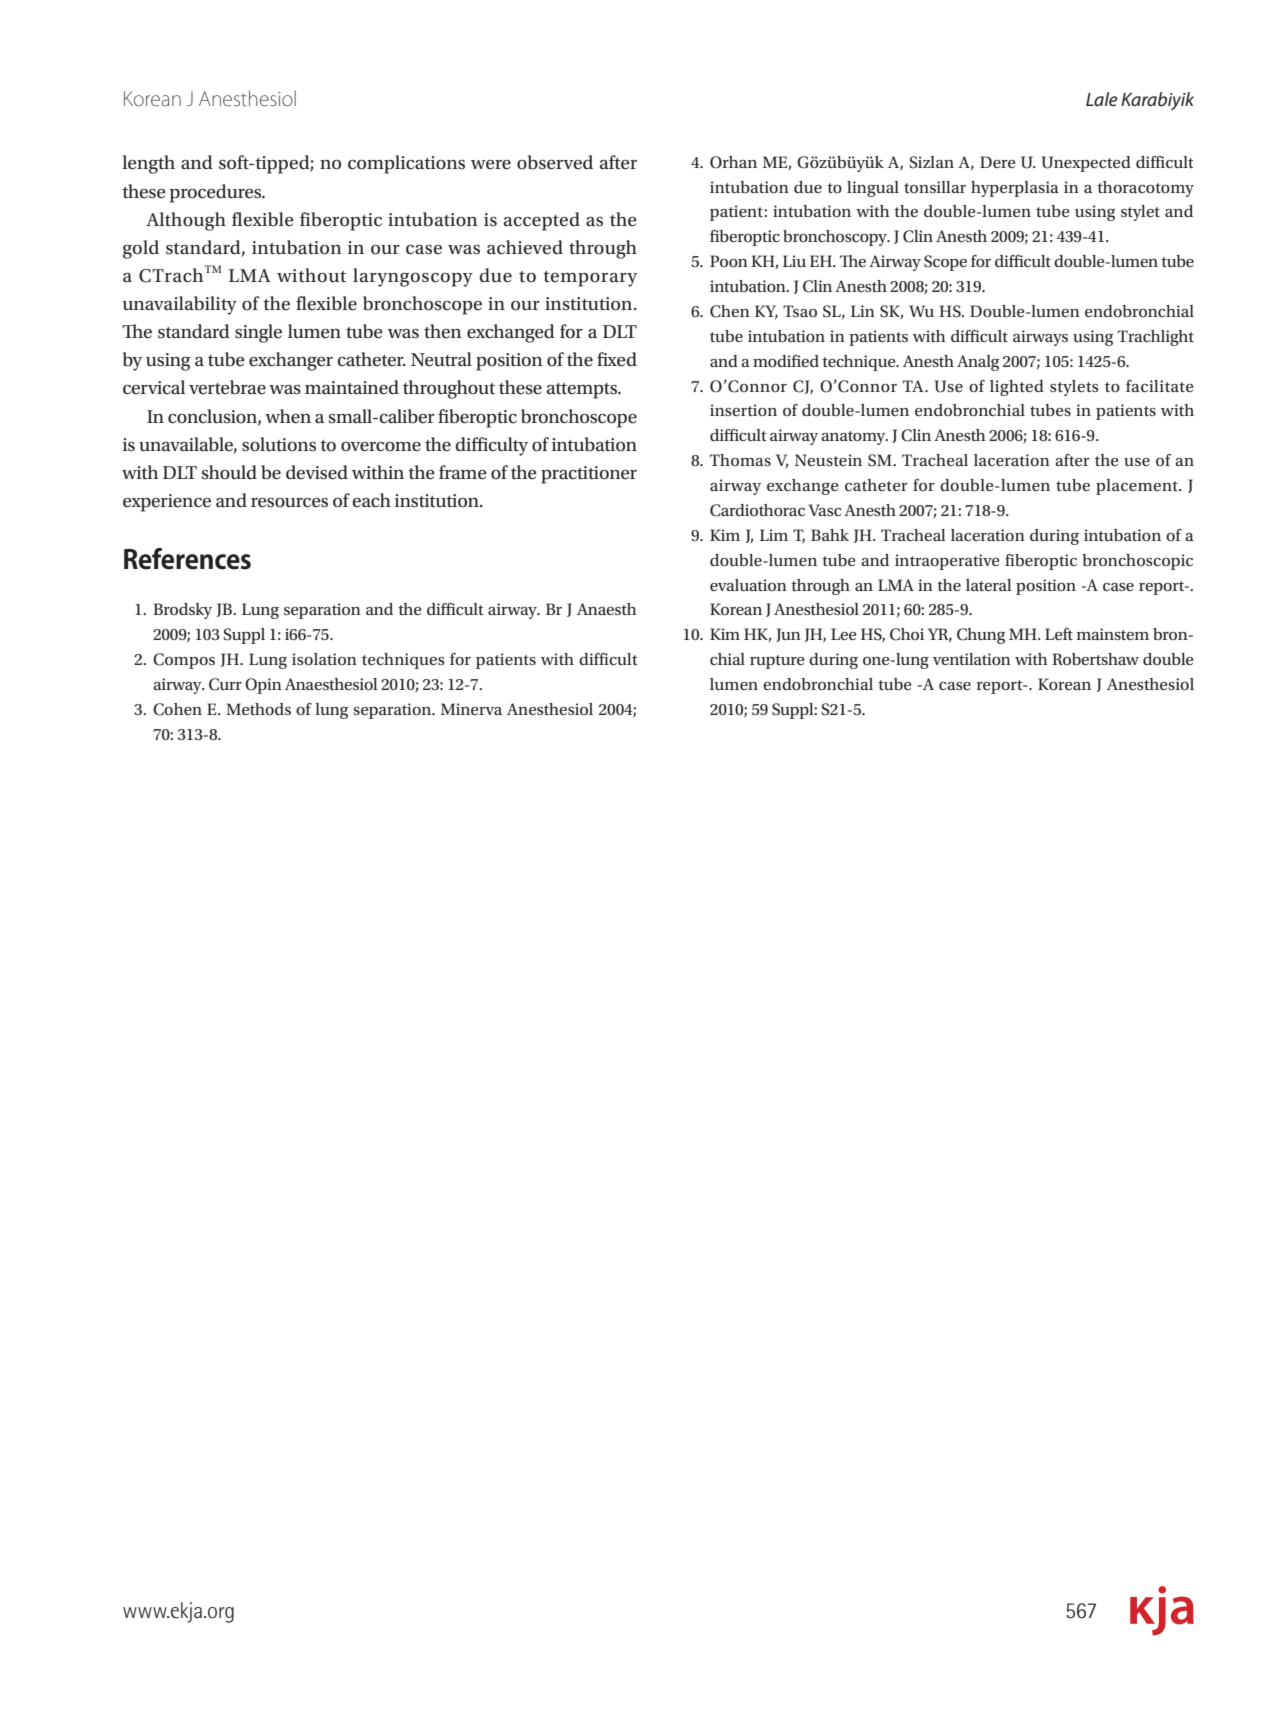 The height and width of the document is (1717, 1287). I want to click on ventilation, so click(972, 659).
